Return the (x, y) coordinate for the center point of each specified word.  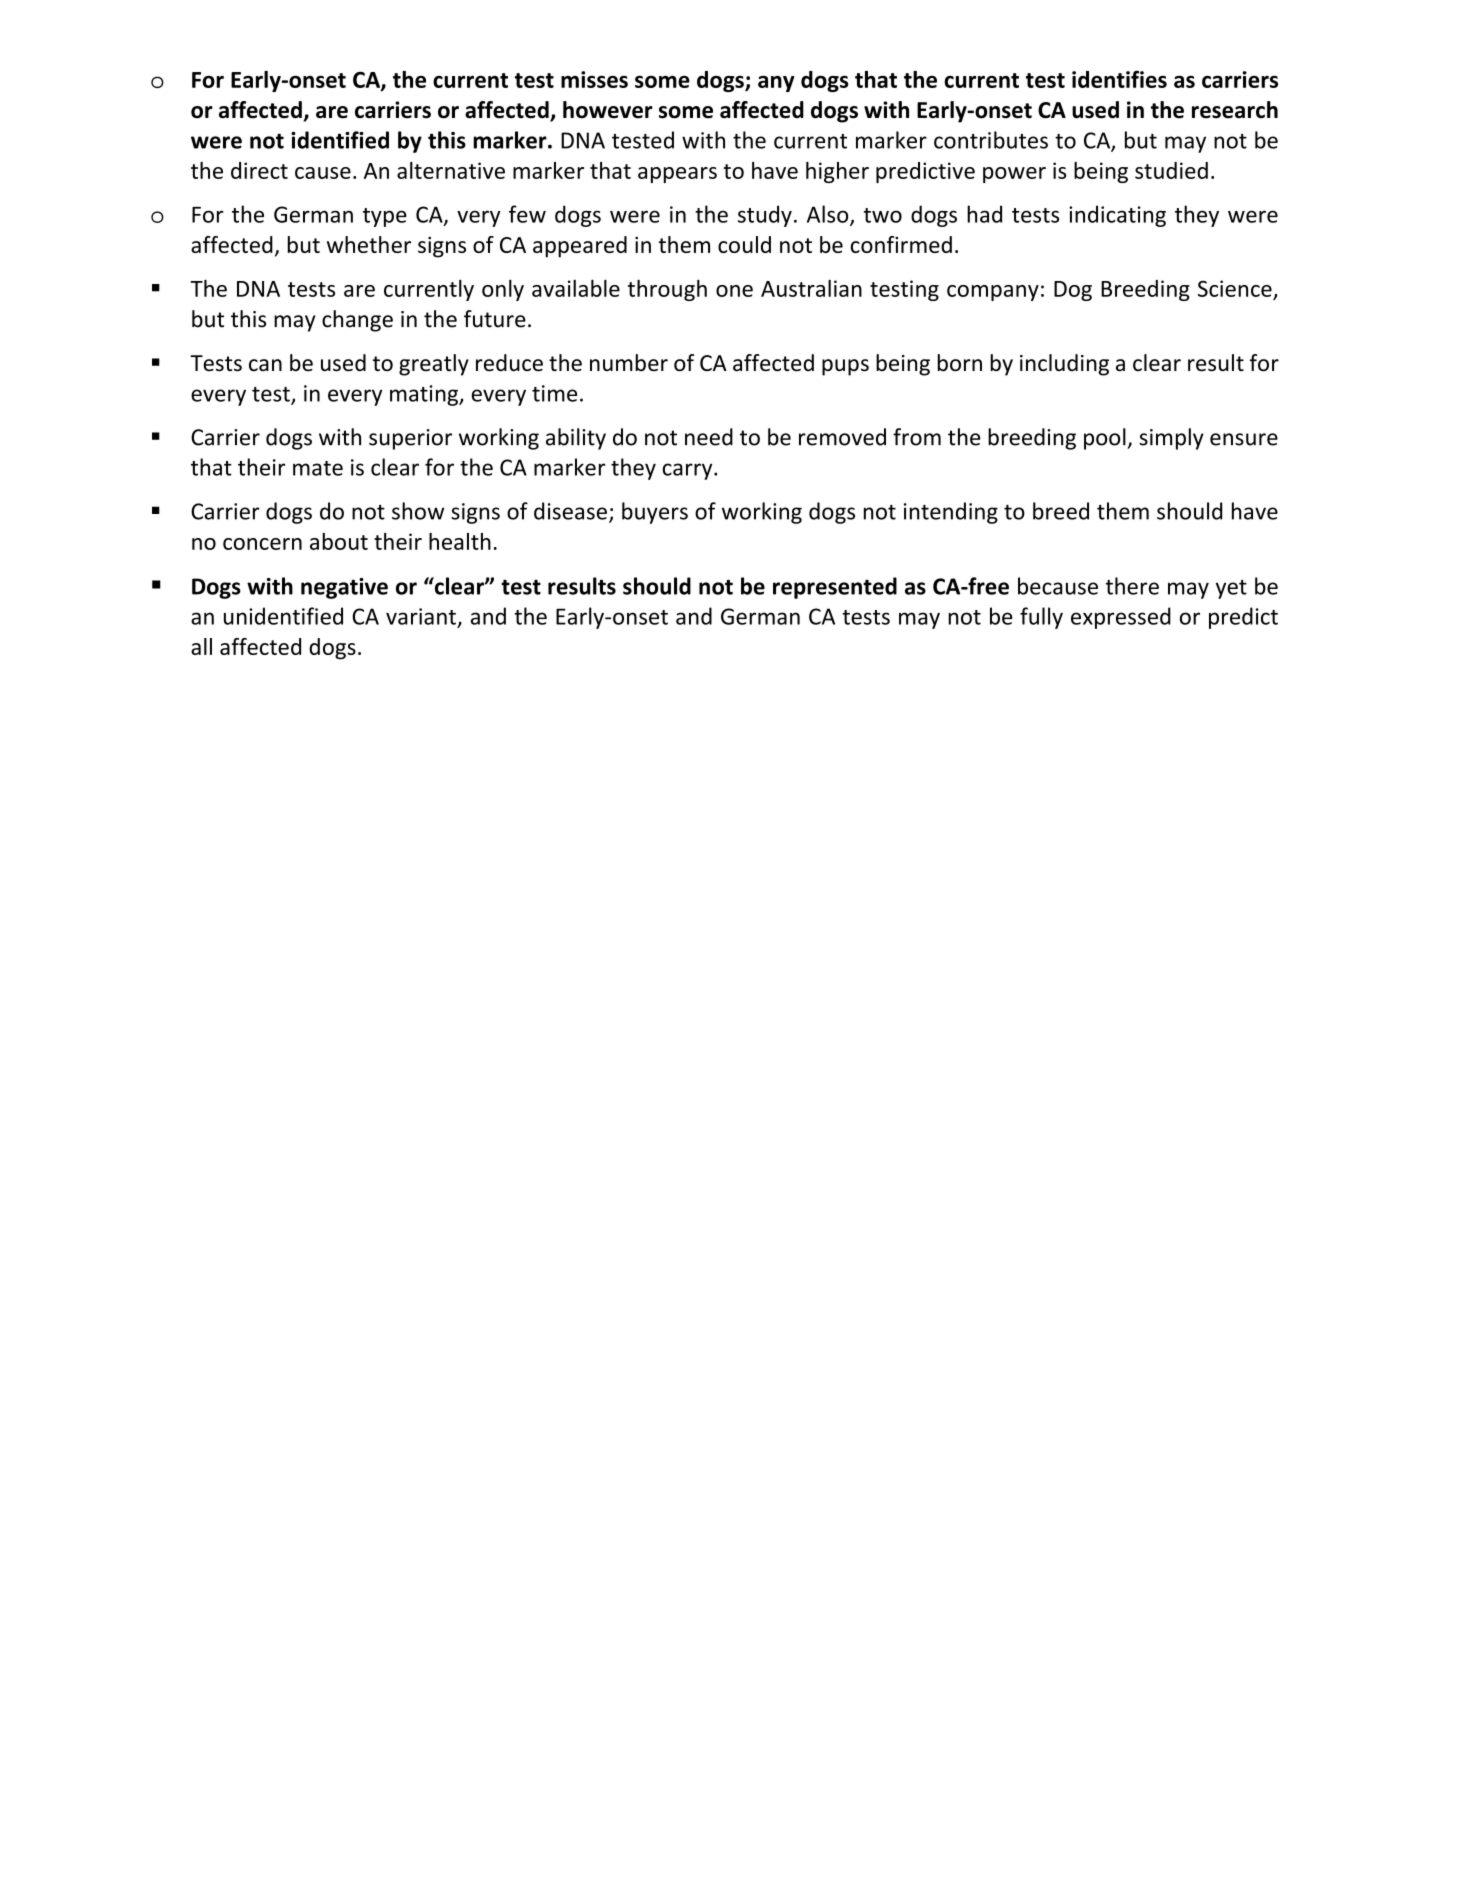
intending (951, 513)
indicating (1117, 216)
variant (421, 616)
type (385, 217)
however (608, 110)
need (709, 437)
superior (410, 439)
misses (594, 79)
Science (1235, 288)
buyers (655, 513)
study (765, 216)
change (357, 321)
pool (1106, 439)
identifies (1119, 79)
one (734, 291)
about (339, 541)
